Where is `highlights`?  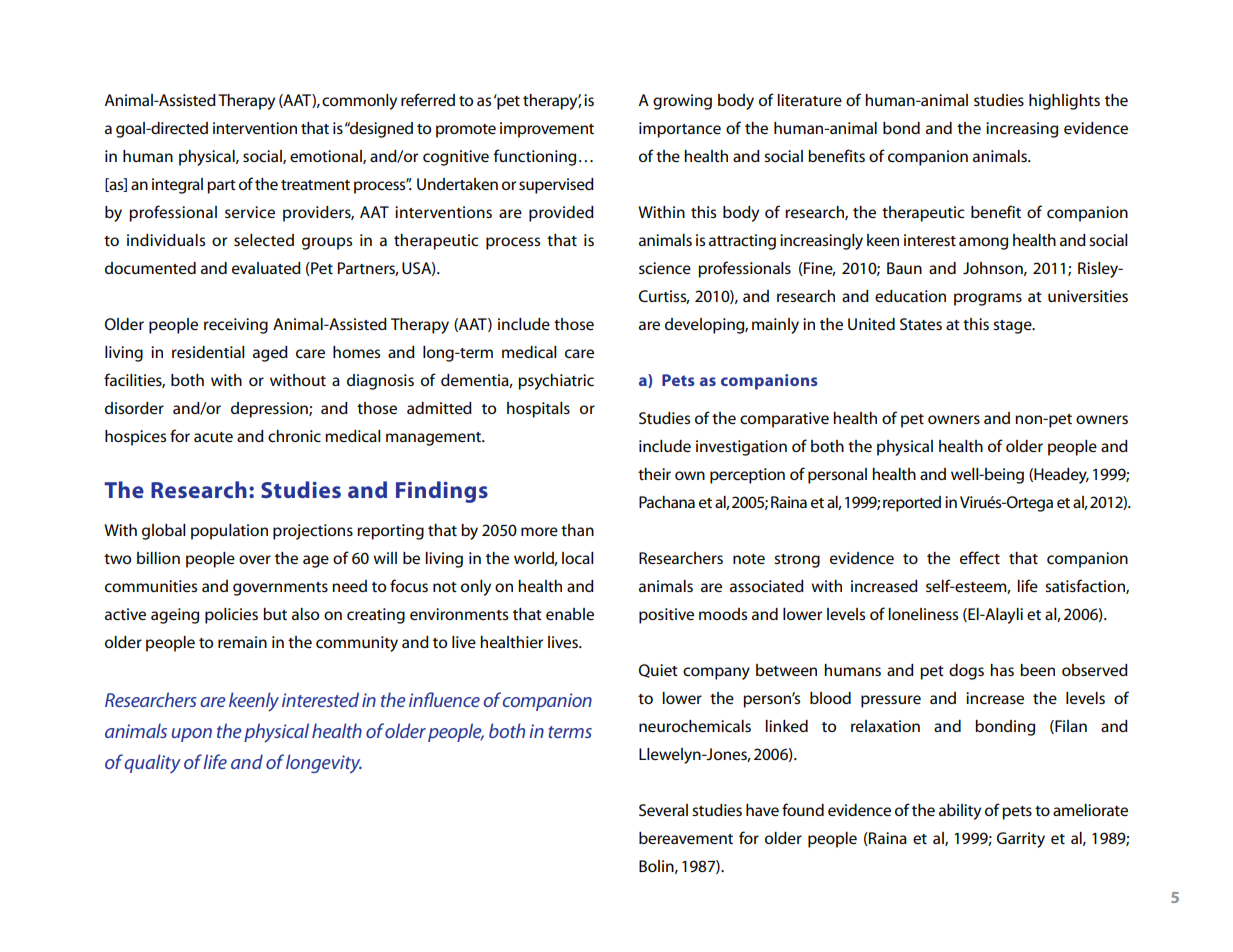 highlights is located at coordinates (1064, 102).
